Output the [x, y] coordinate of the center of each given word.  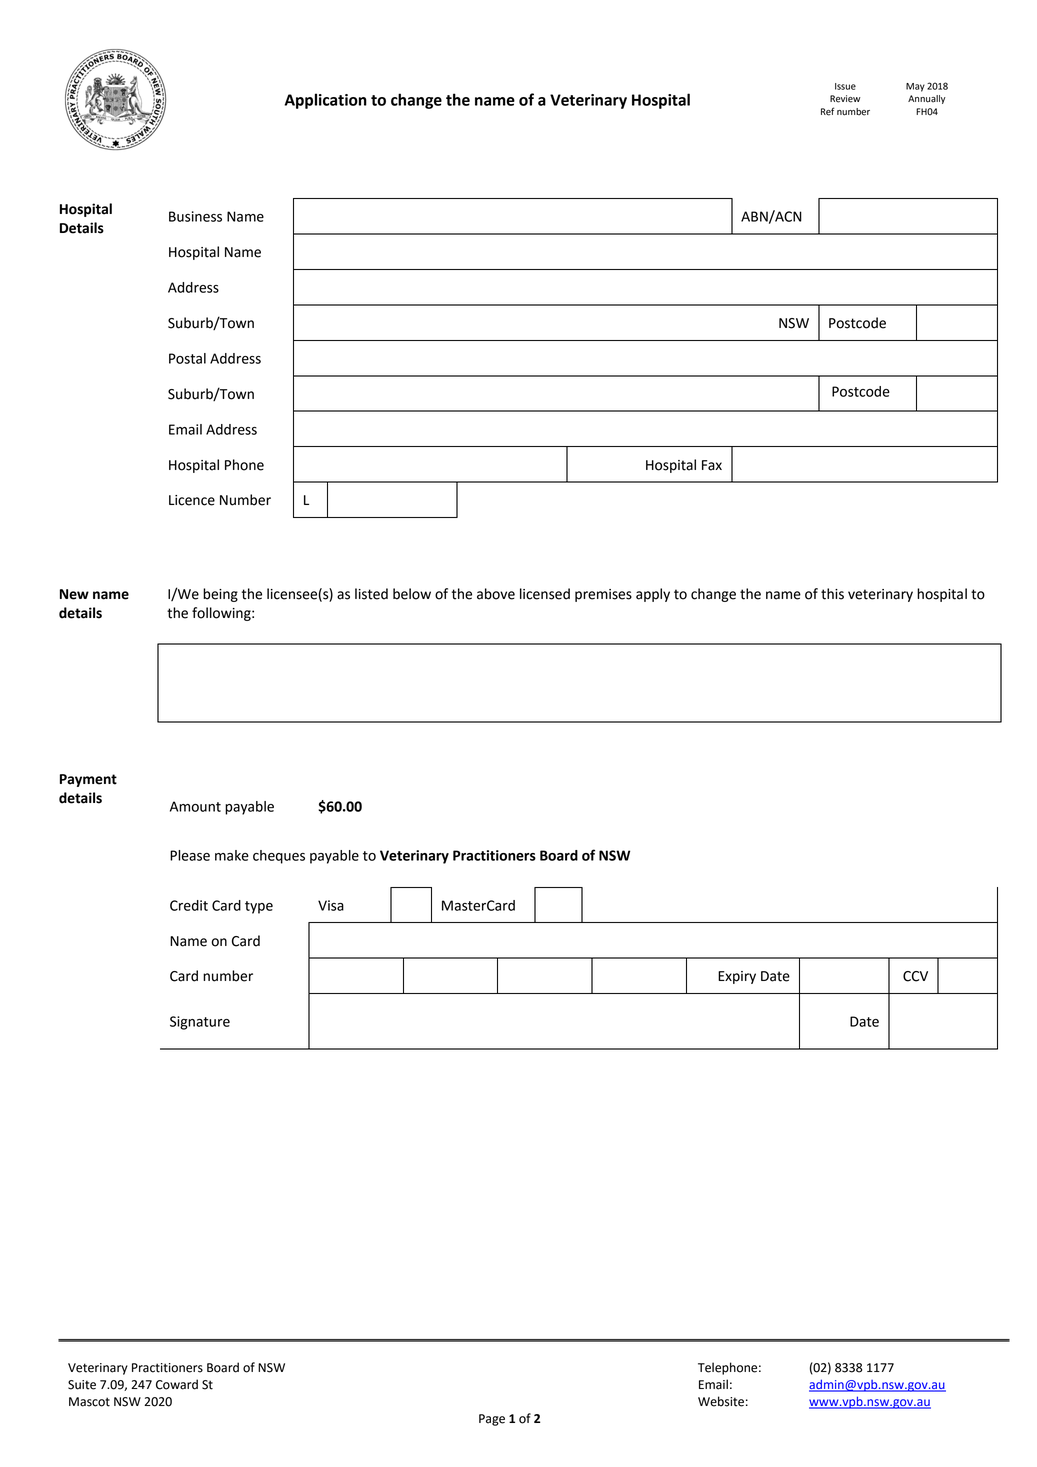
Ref [827, 111]
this [832, 594]
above [496, 594]
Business [195, 216]
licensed [545, 594]
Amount [195, 806]
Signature [200, 1023]
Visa [331, 905]
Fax [712, 465]
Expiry [737, 977]
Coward [177, 1384]
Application [325, 101]
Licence [192, 500]
